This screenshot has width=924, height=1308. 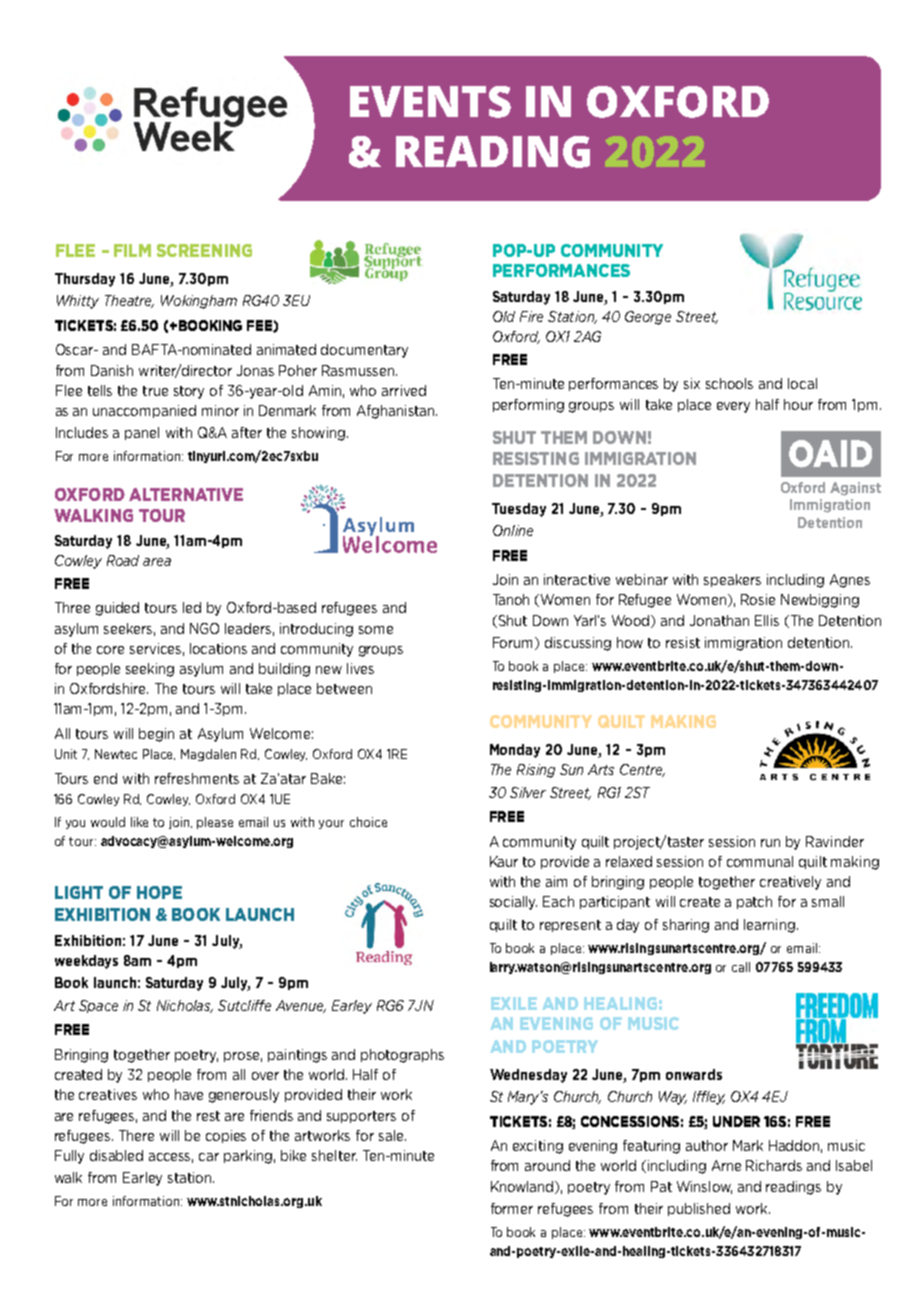 I want to click on George, so click(x=648, y=318).
